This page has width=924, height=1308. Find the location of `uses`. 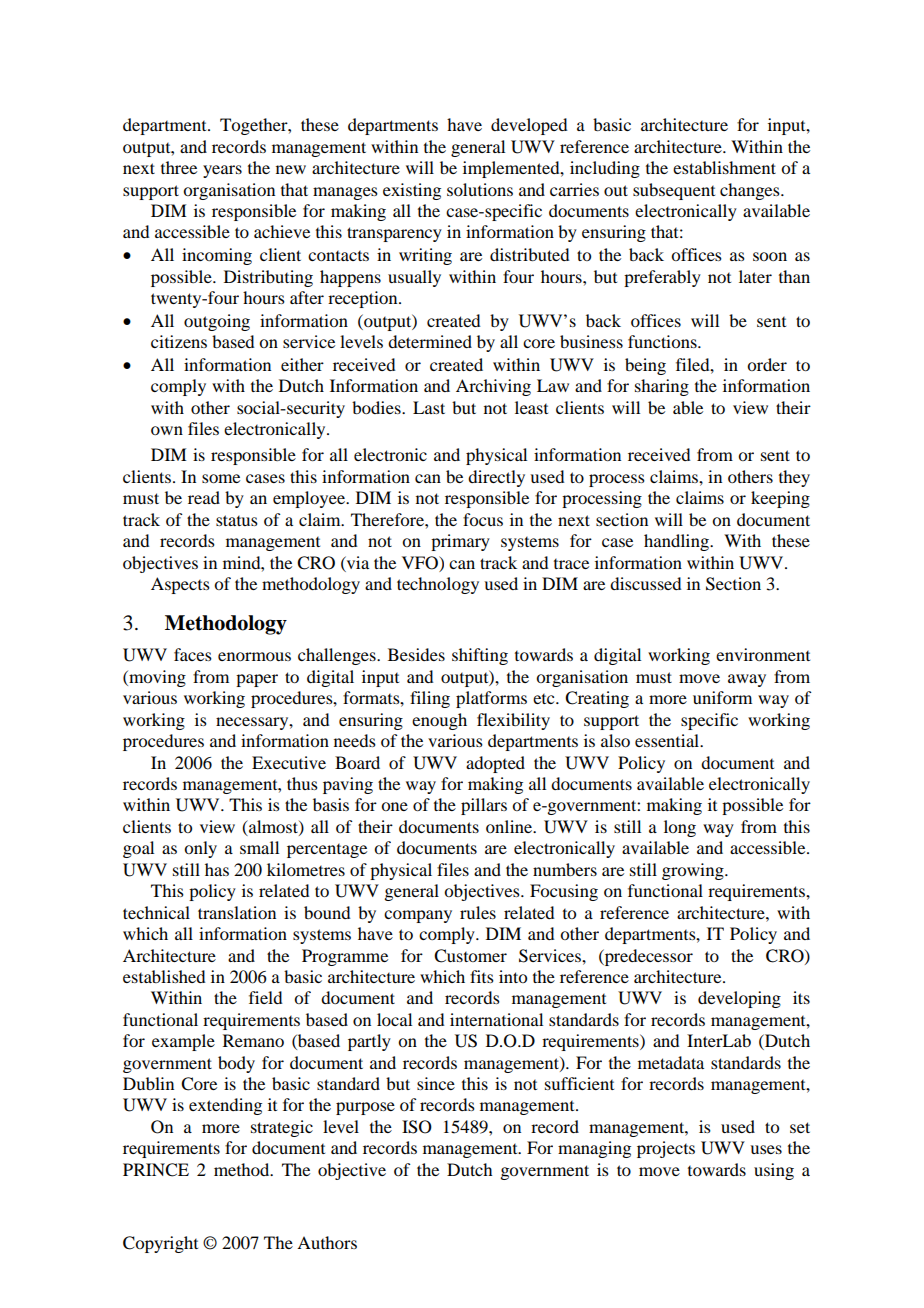

uses is located at coordinates (766, 1149).
